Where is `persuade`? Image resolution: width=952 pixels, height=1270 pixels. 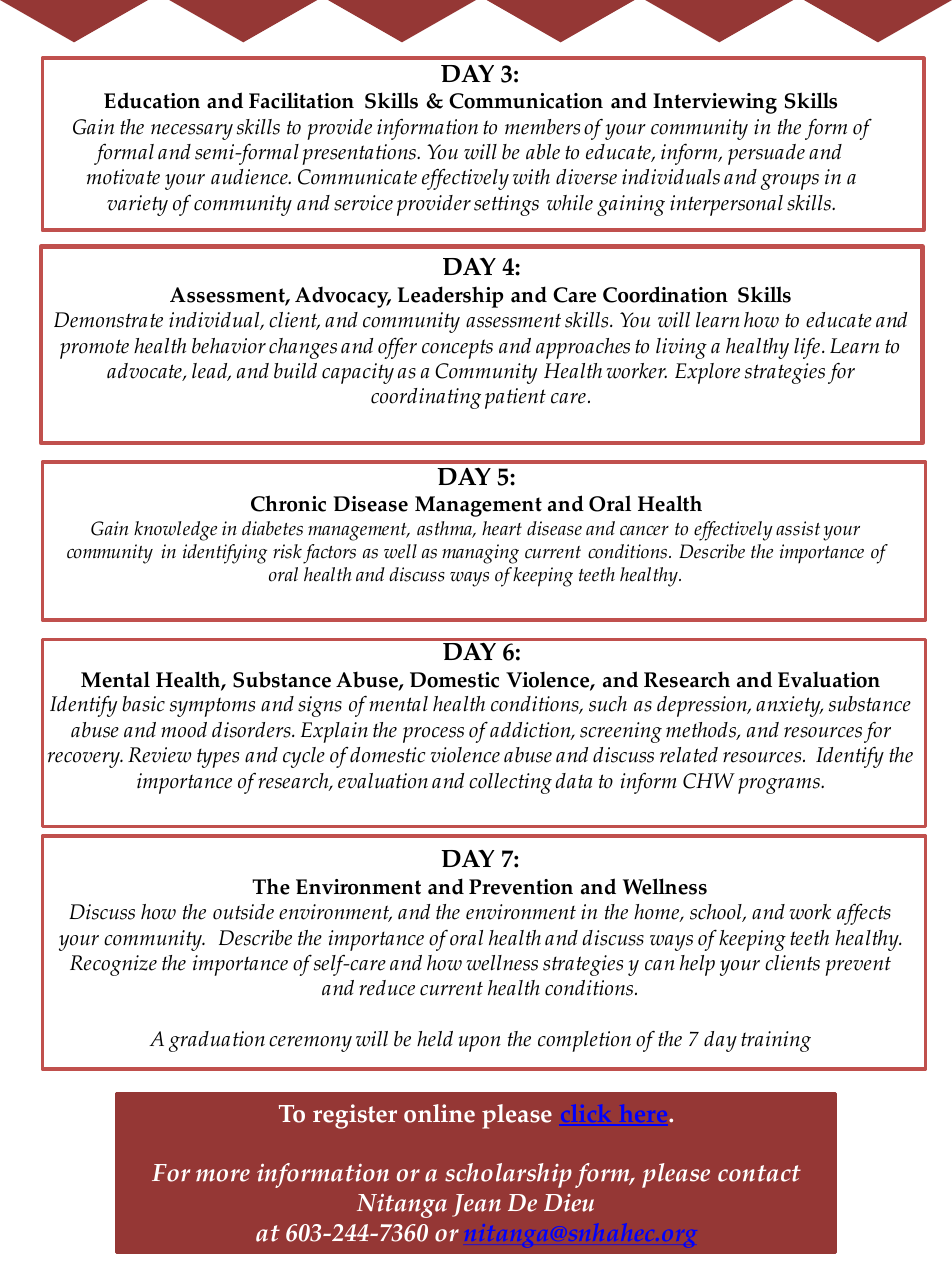 persuade is located at coordinates (766, 154).
